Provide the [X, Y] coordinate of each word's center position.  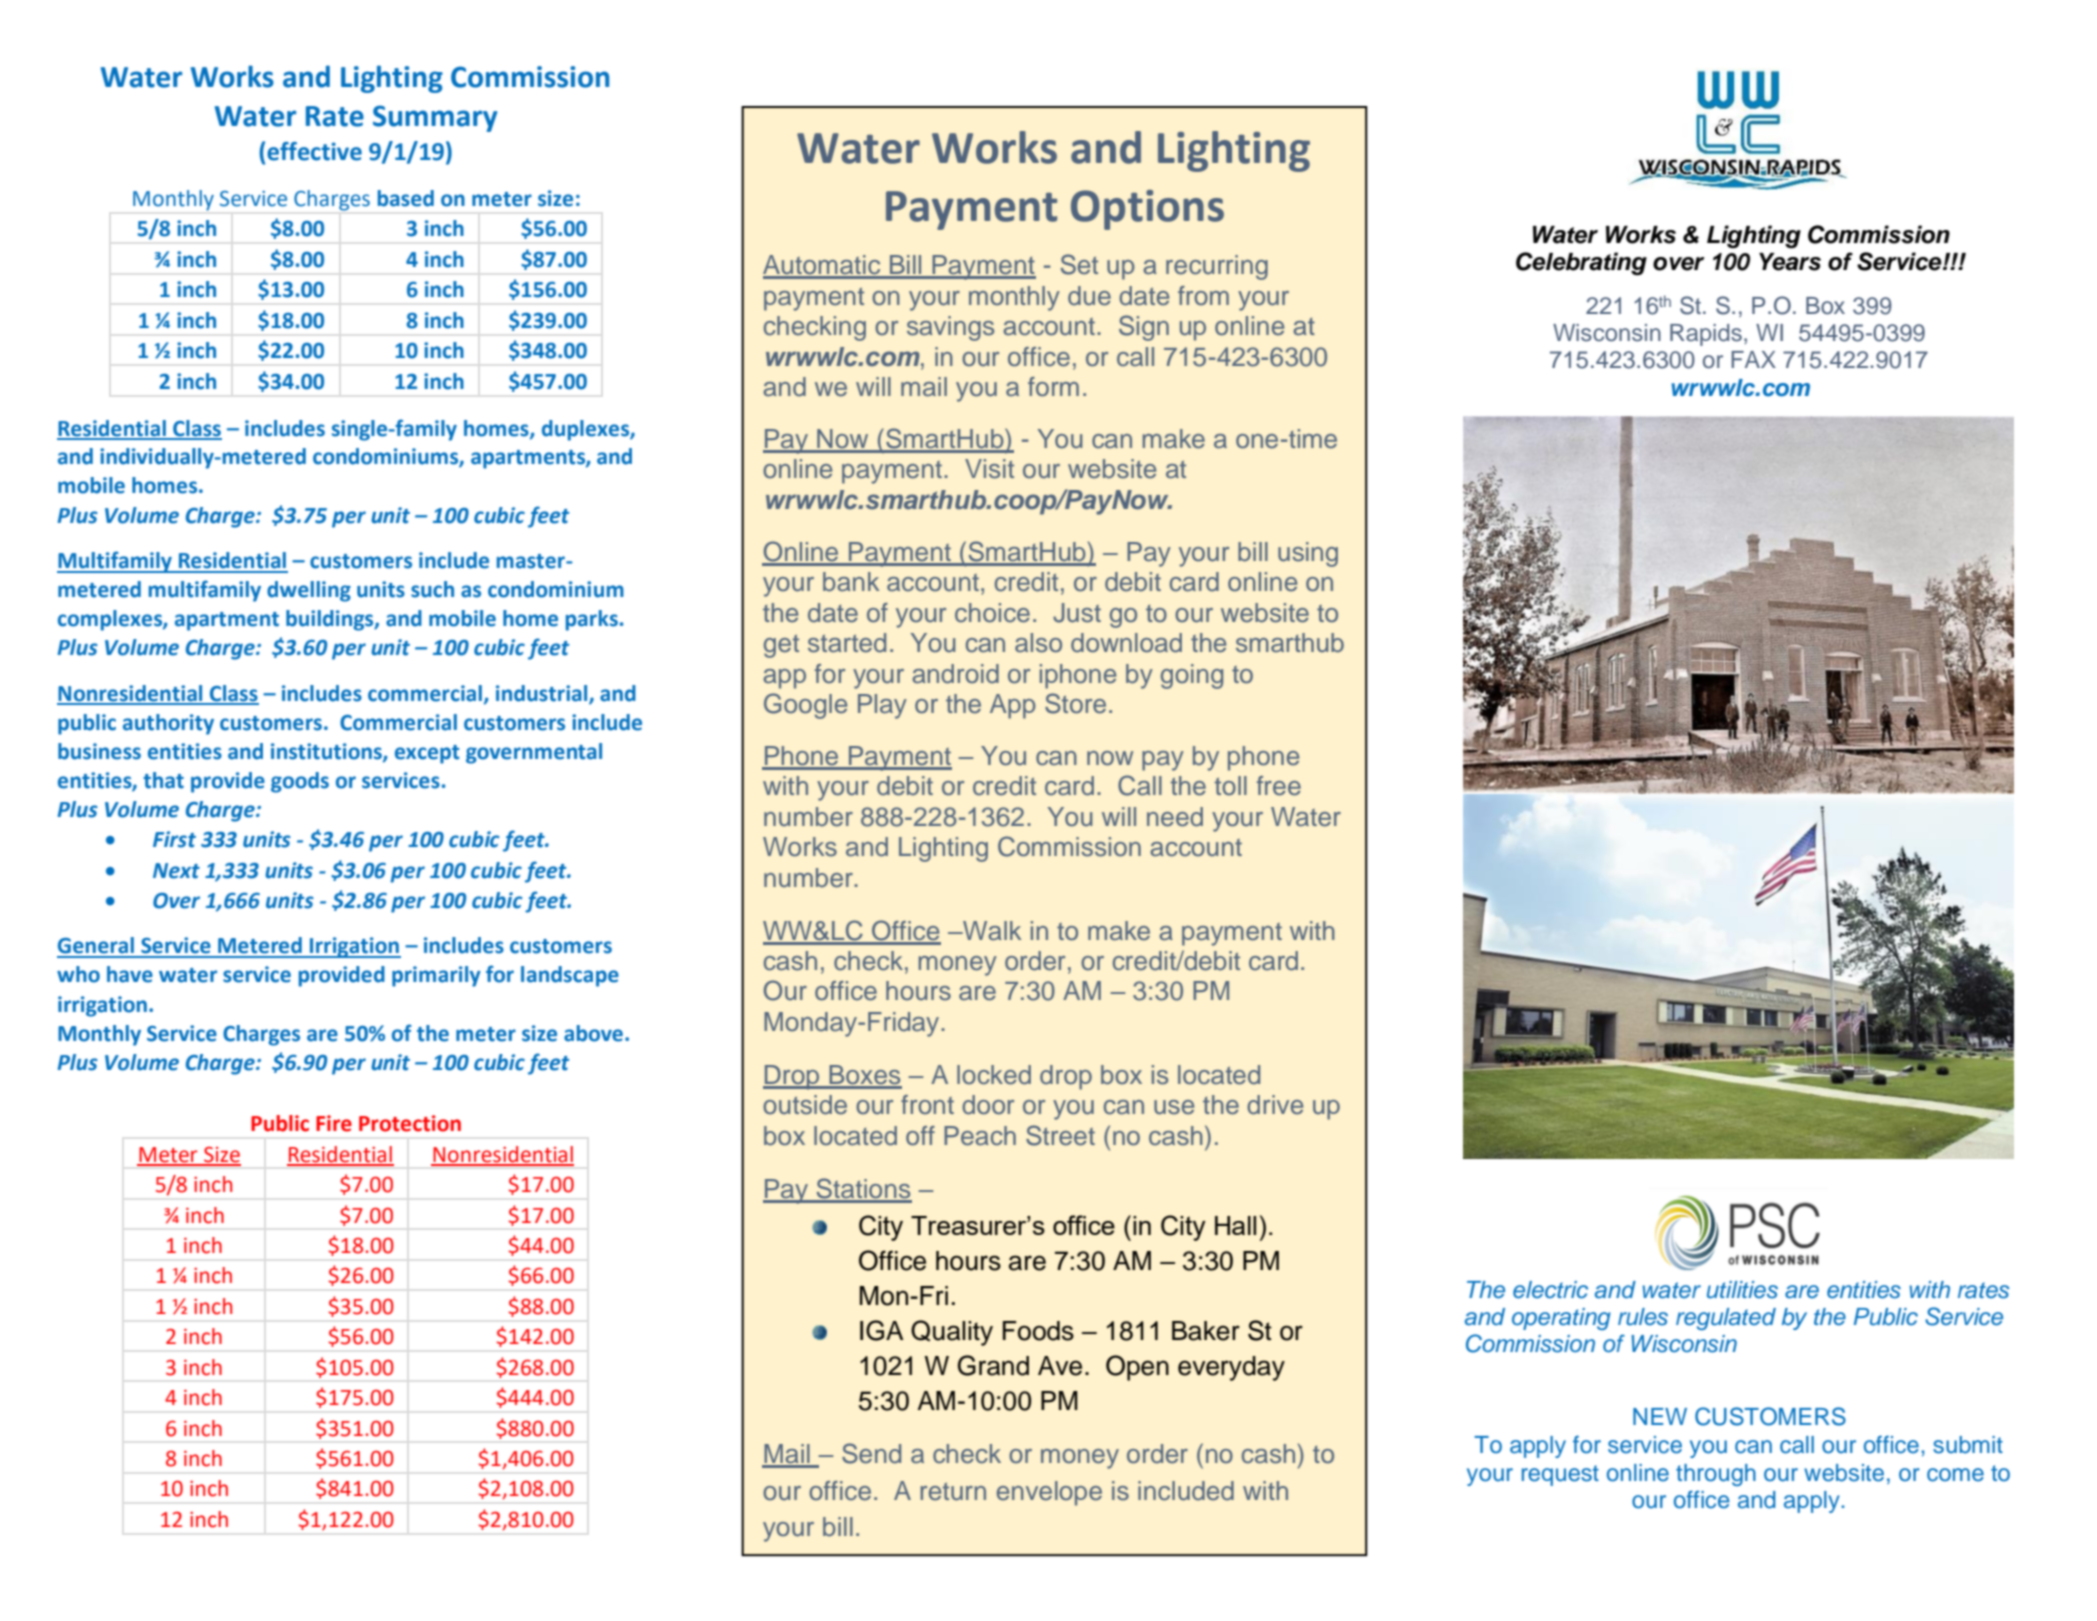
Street [1060, 1135]
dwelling [309, 591]
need [1175, 817]
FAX [1753, 359]
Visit [989, 469]
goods [300, 782]
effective [314, 151]
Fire [334, 1123]
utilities [1742, 1290]
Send [871, 1453]
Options [1147, 210]
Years [1790, 262]
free [1279, 786]
